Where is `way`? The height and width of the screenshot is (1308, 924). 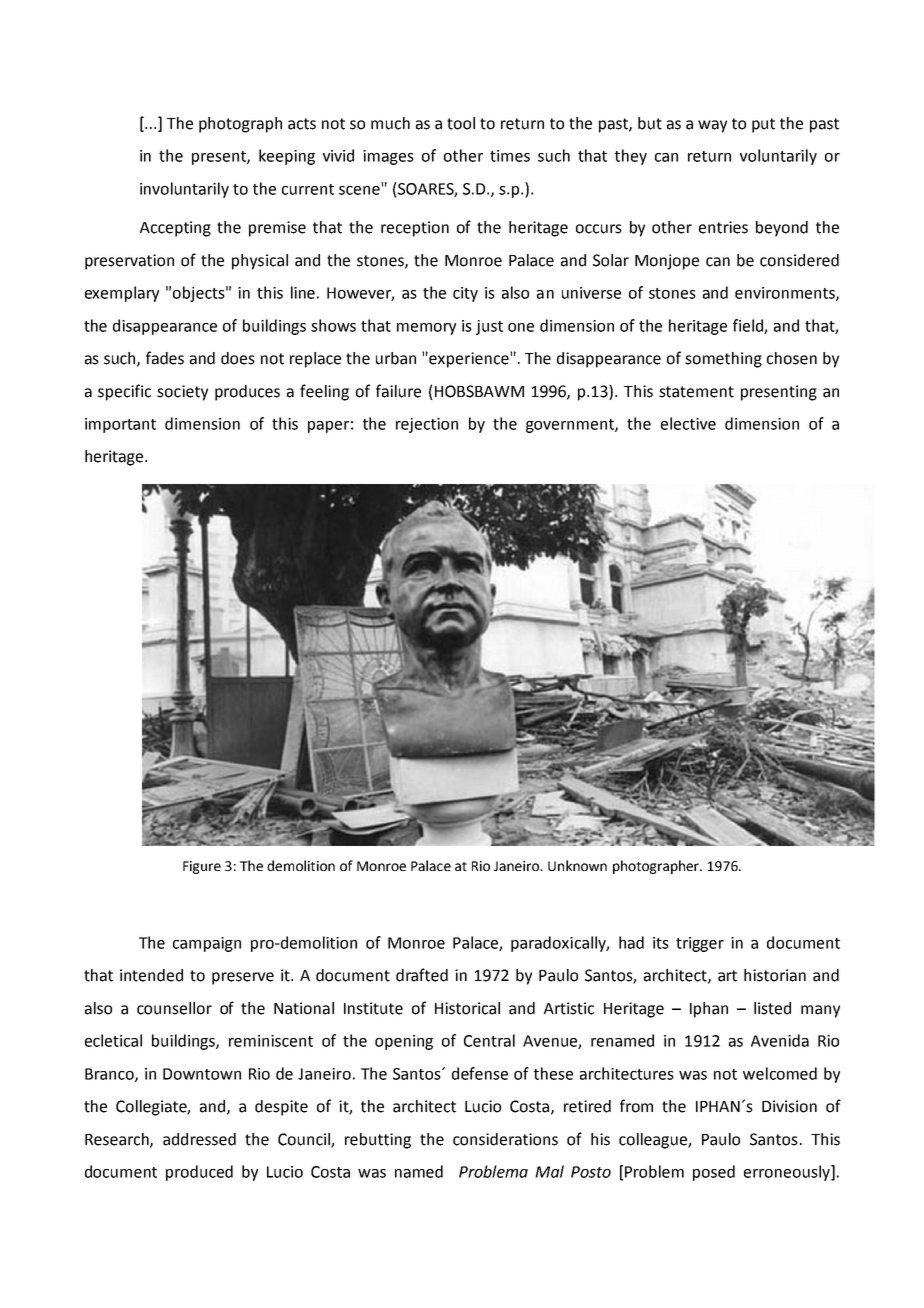
way is located at coordinates (712, 126).
